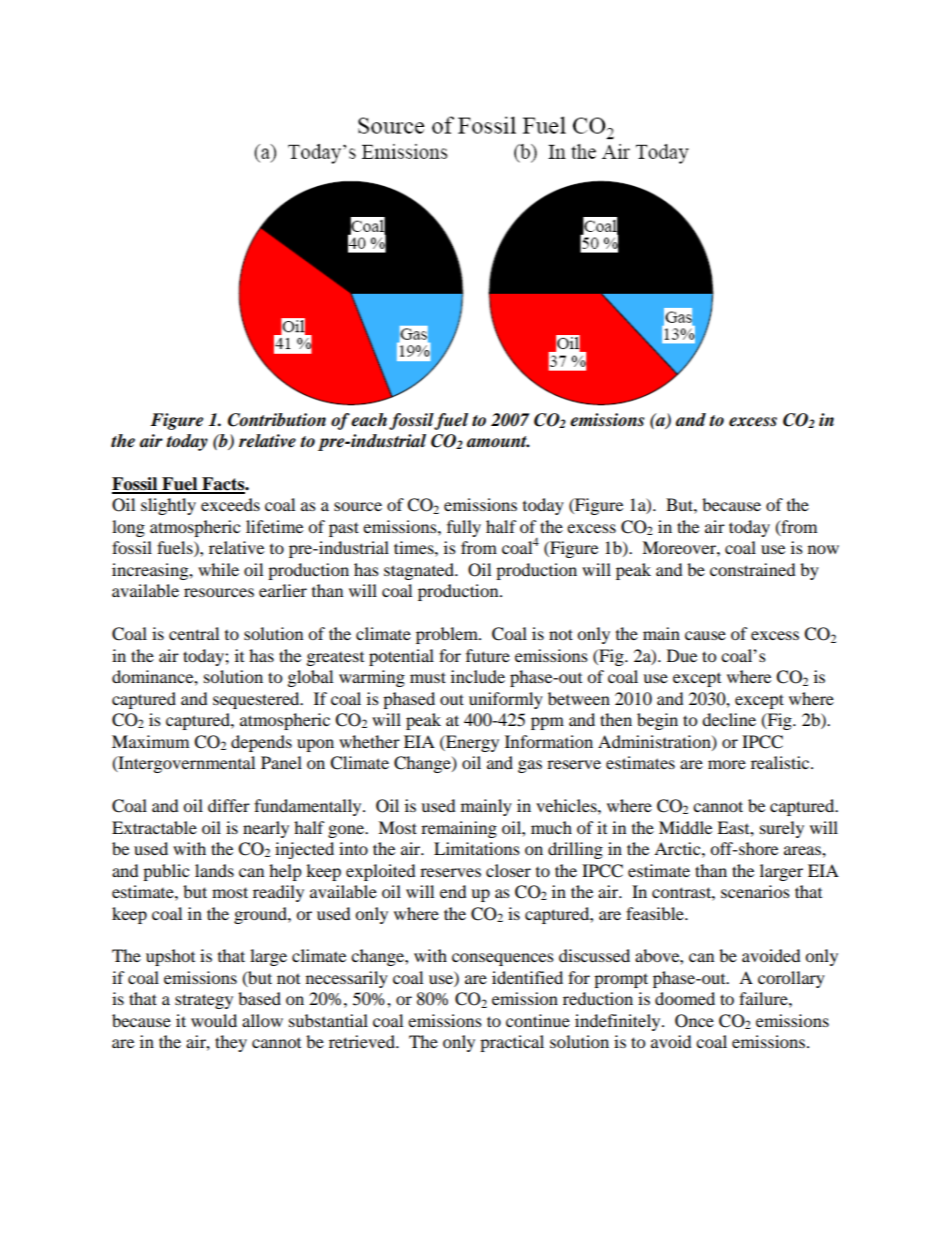 The height and width of the screenshot is (1233, 952). What do you see at coordinates (753, 569) in the screenshot?
I see `constrained` at bounding box center [753, 569].
